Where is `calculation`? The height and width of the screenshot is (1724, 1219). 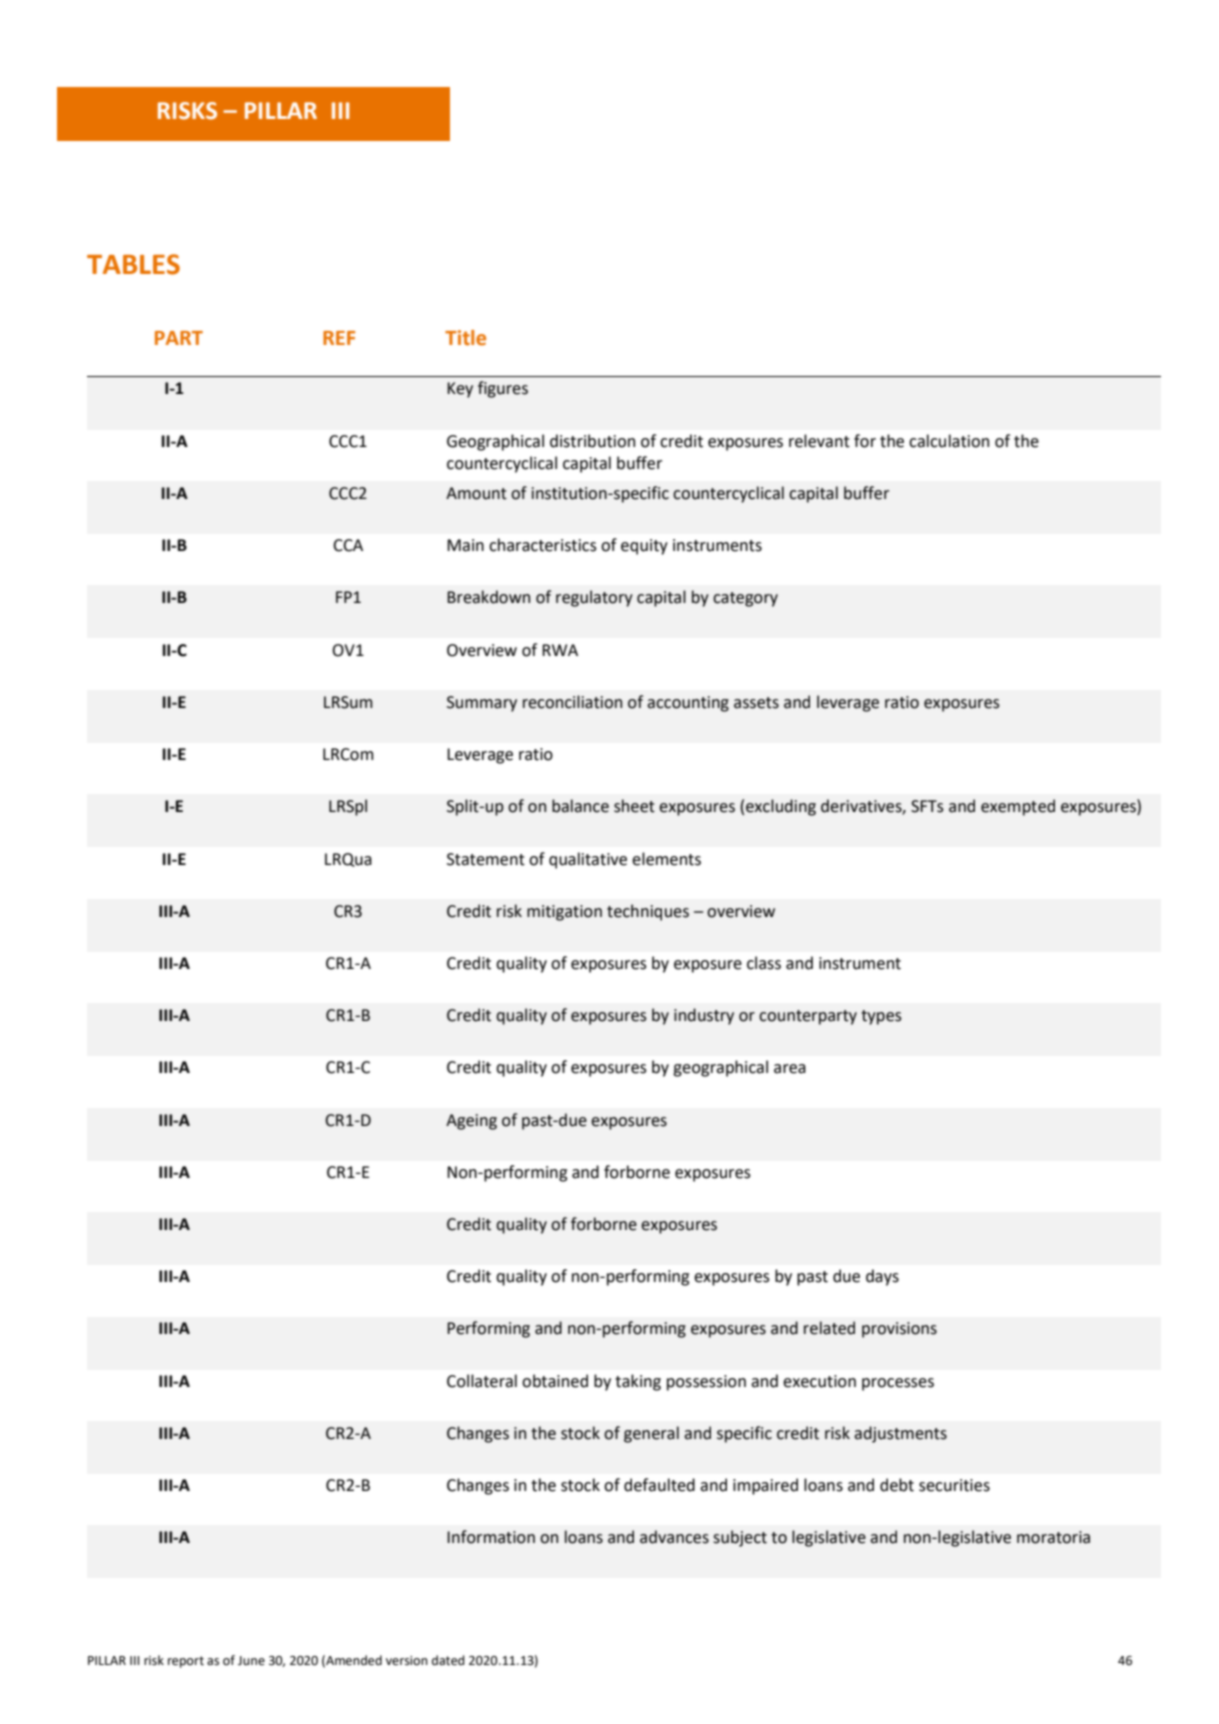
calculation is located at coordinates (949, 441).
